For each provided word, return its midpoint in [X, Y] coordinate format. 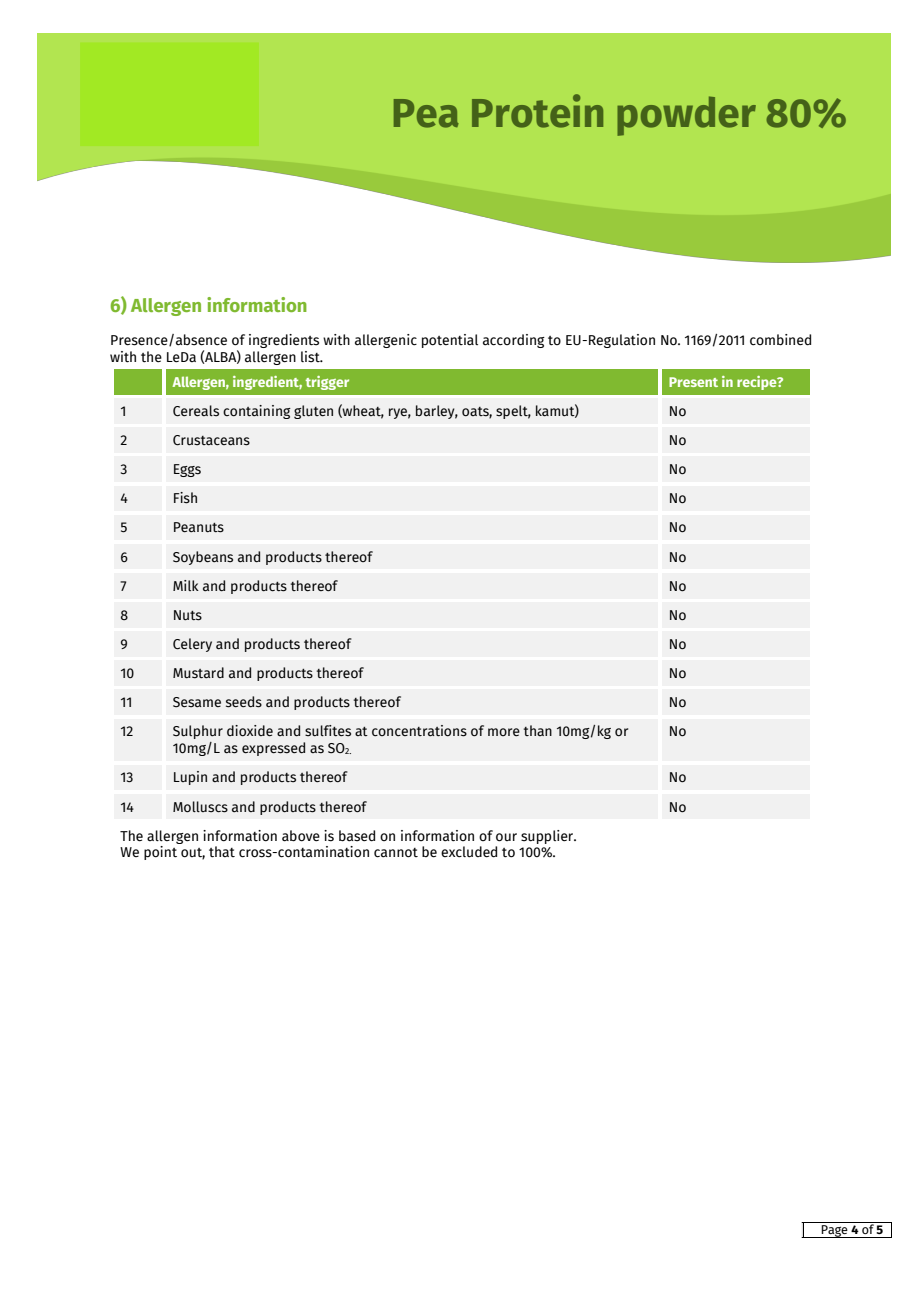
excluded [469, 852]
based [357, 836]
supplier [548, 837]
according [514, 341]
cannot [396, 853]
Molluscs [200, 807]
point [160, 853]
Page [835, 1231]
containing [257, 412]
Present [693, 382]
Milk [186, 585]
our [506, 837]
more [504, 732]
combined [780, 340]
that [222, 852]
